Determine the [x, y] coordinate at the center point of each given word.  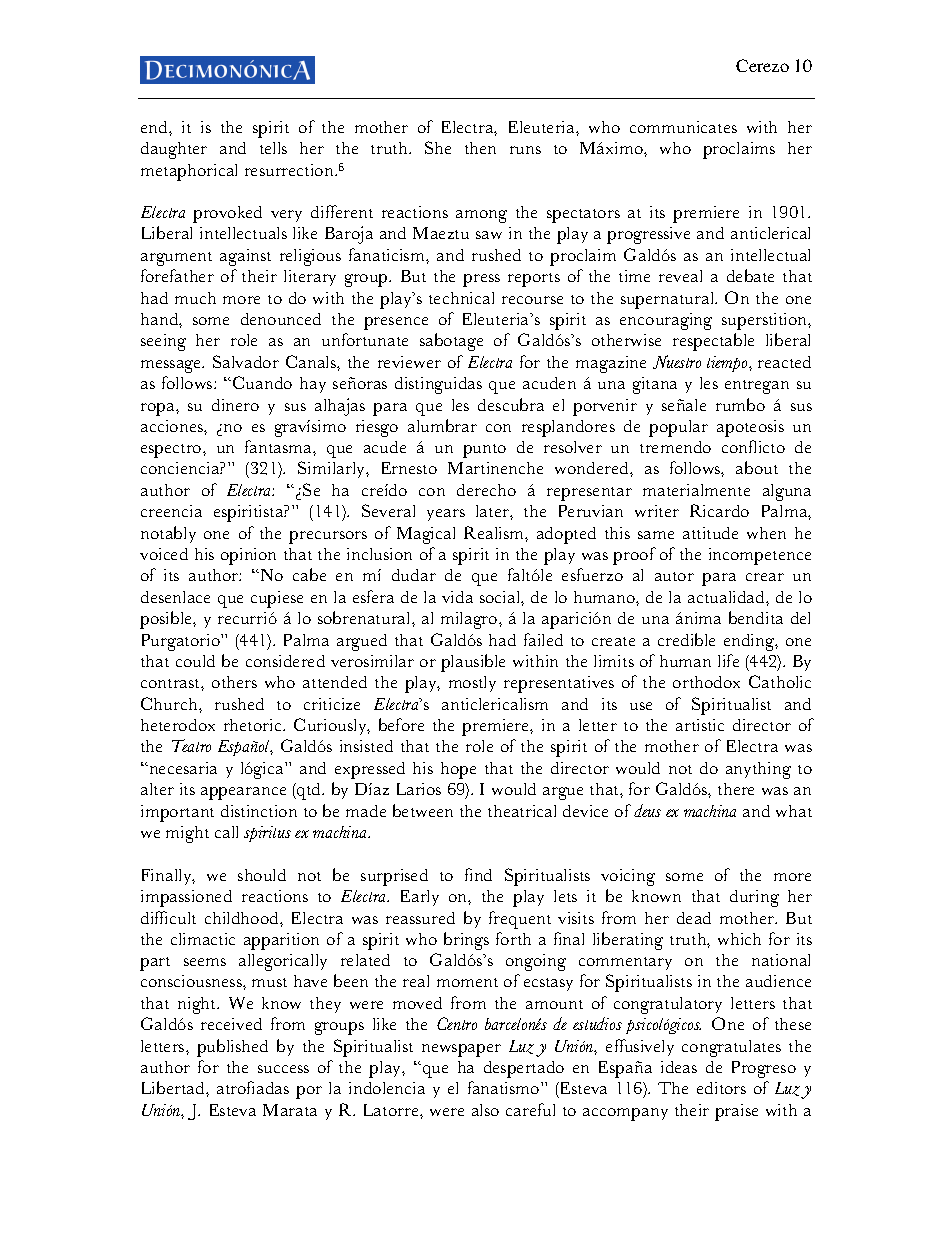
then [480, 148]
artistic [700, 725]
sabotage [451, 342]
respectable [713, 342]
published [232, 1048]
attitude [710, 533]
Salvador [246, 361]
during [754, 898]
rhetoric [254, 725]
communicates [683, 127]
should [262, 875]
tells [273, 148]
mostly [472, 684]
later [493, 511]
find [478, 874]
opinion [248, 556]
